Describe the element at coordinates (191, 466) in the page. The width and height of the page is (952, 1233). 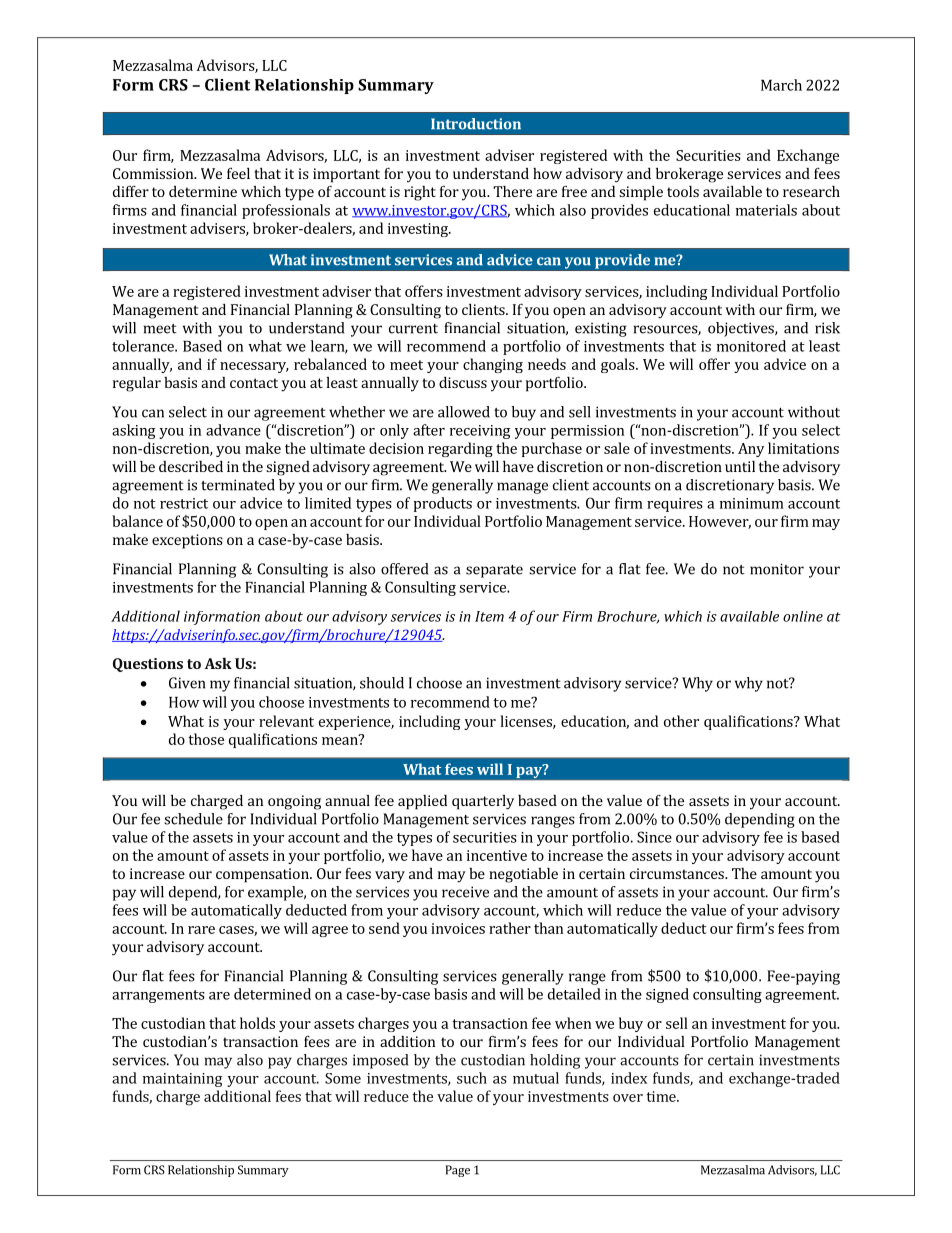
I see `described` at that location.
